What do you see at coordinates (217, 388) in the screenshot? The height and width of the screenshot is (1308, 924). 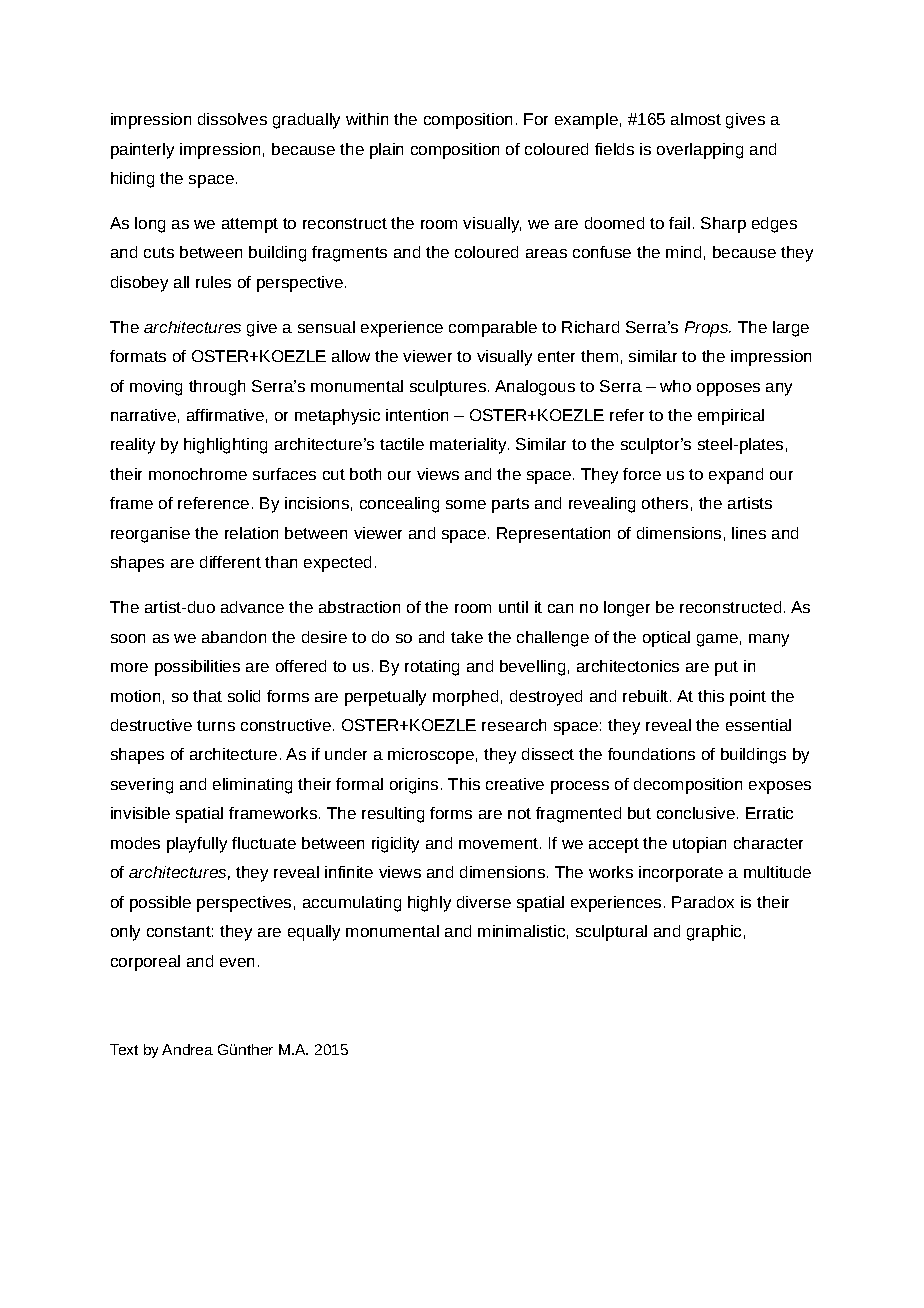 I see `through` at bounding box center [217, 388].
